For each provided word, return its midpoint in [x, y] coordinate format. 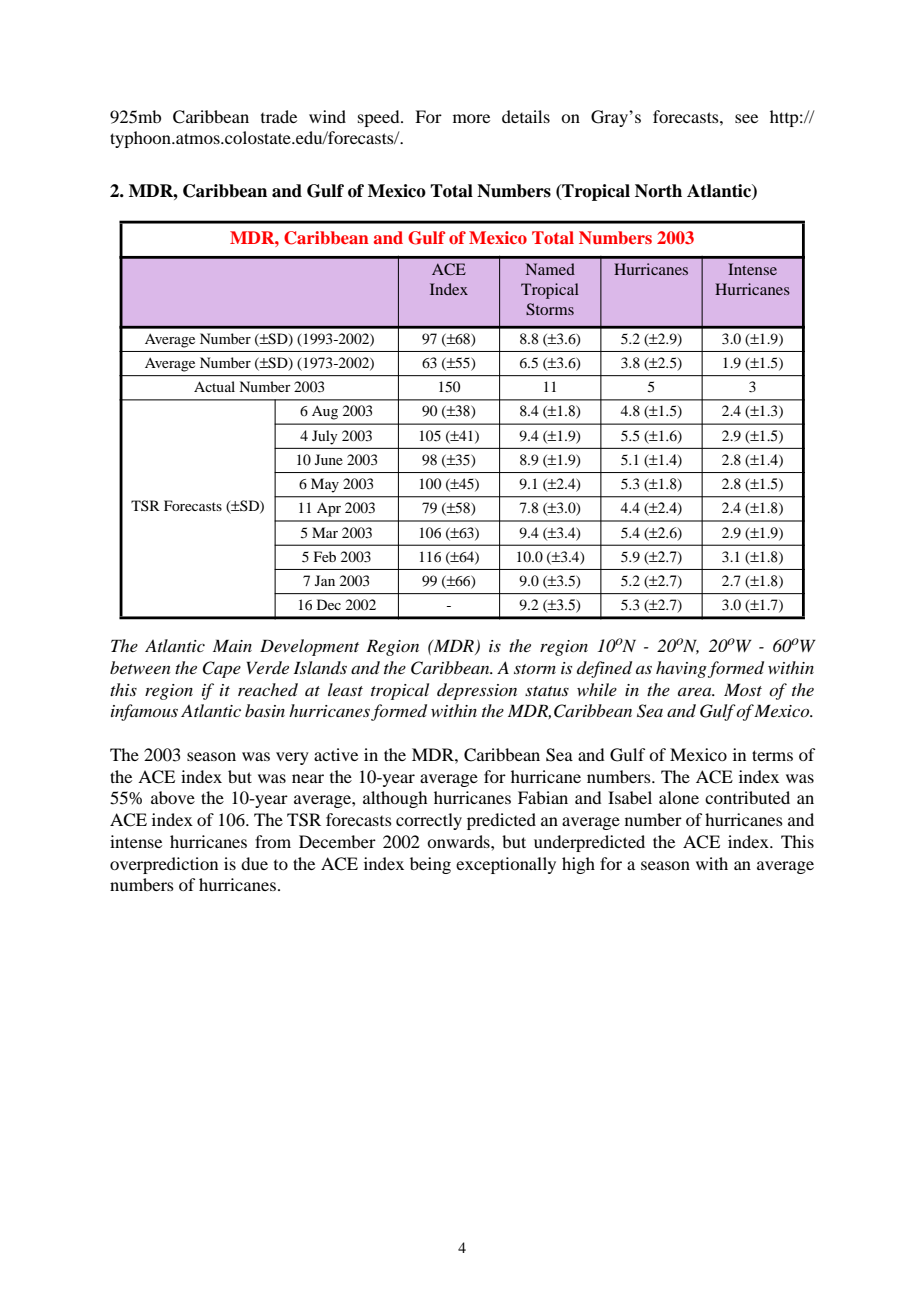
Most [743, 689]
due [254, 863]
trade [279, 116]
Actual [214, 386]
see [746, 118]
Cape [221, 669]
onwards [459, 841]
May [325, 485]
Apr [329, 509]
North [658, 191]
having [681, 669]
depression [477, 691]
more [471, 118]
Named [550, 269]
